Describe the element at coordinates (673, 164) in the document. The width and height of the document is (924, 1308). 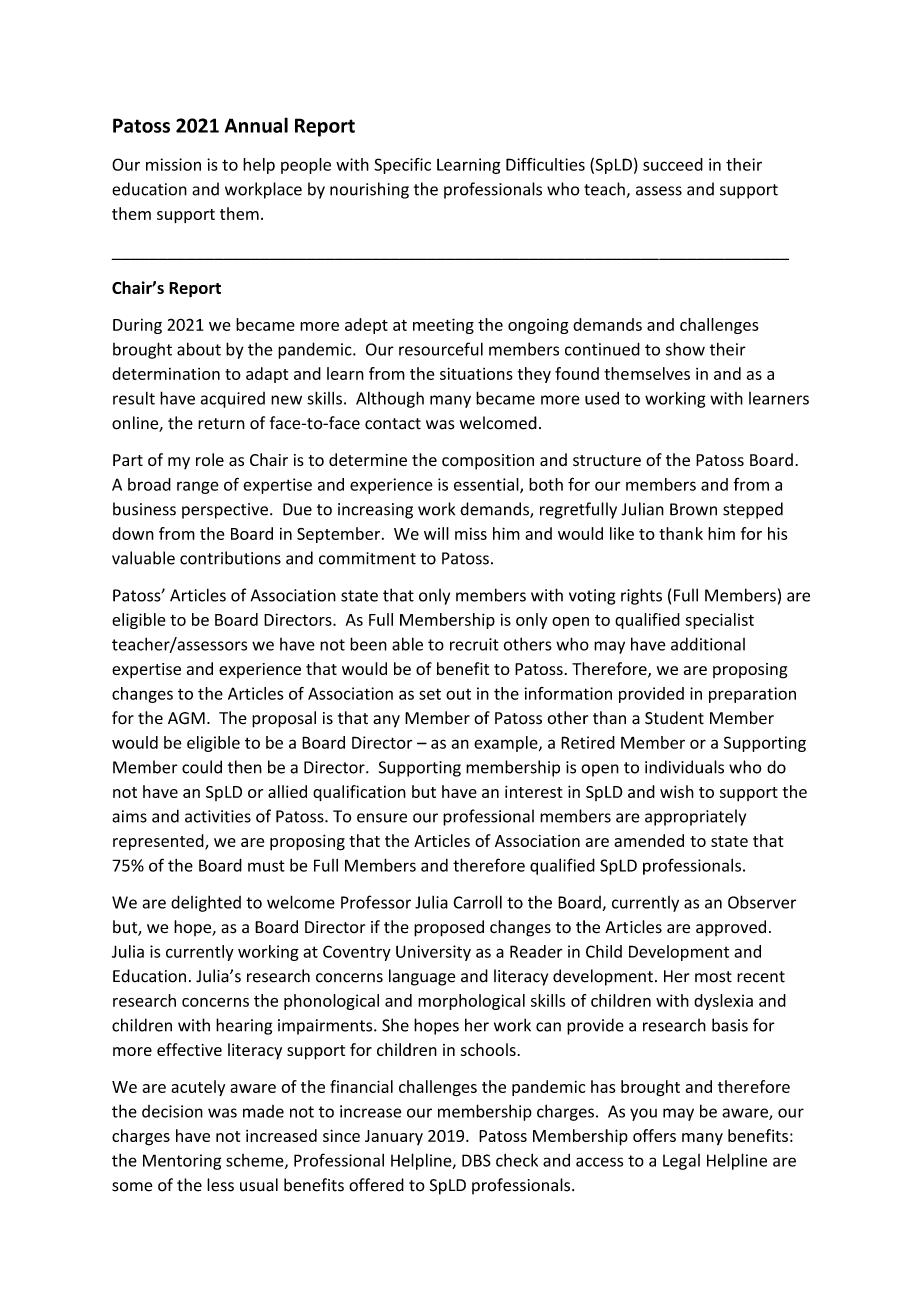
I see `succeed` at that location.
